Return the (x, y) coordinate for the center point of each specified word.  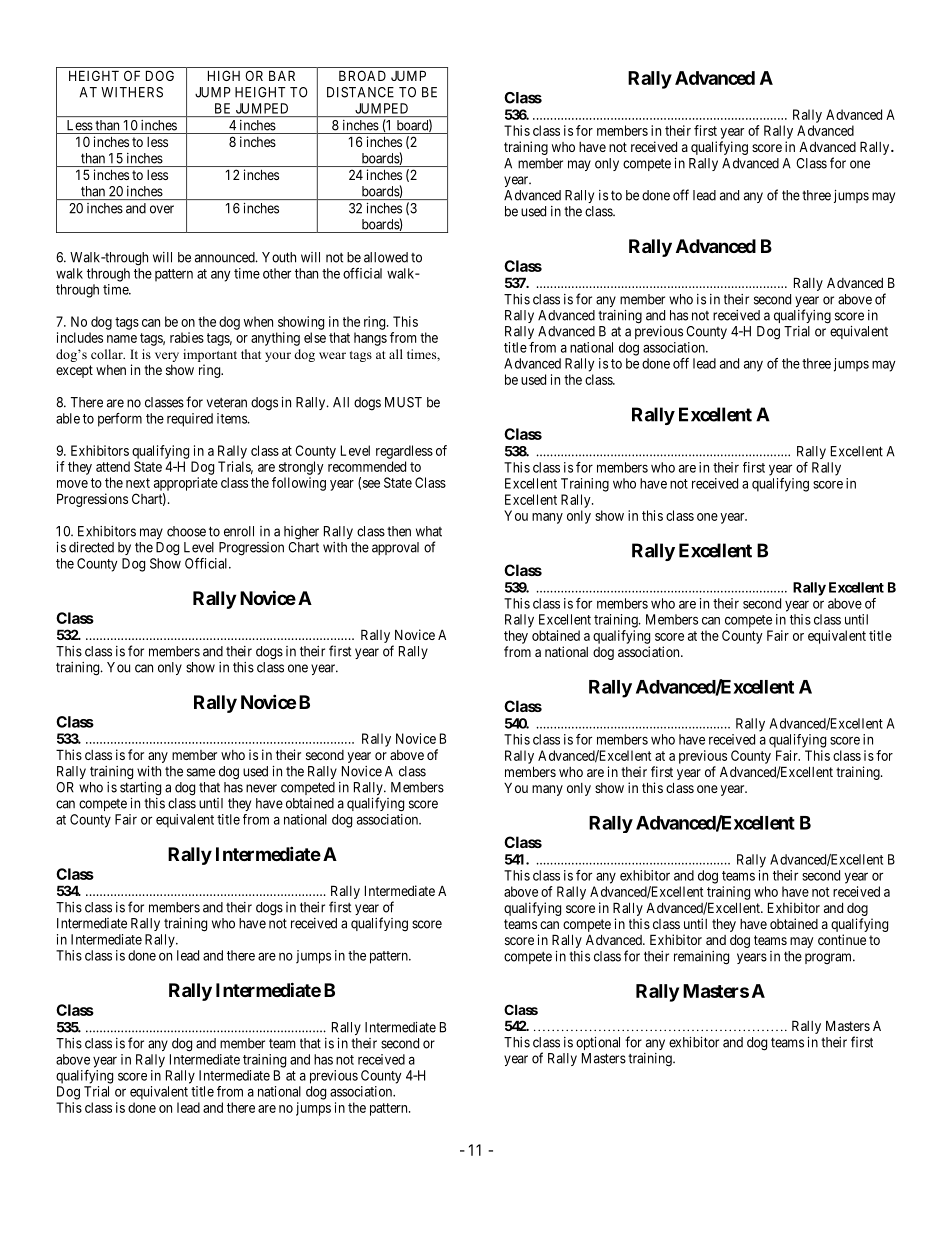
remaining (701, 958)
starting (140, 789)
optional (598, 1043)
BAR (282, 75)
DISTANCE (360, 92)
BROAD (362, 75)
